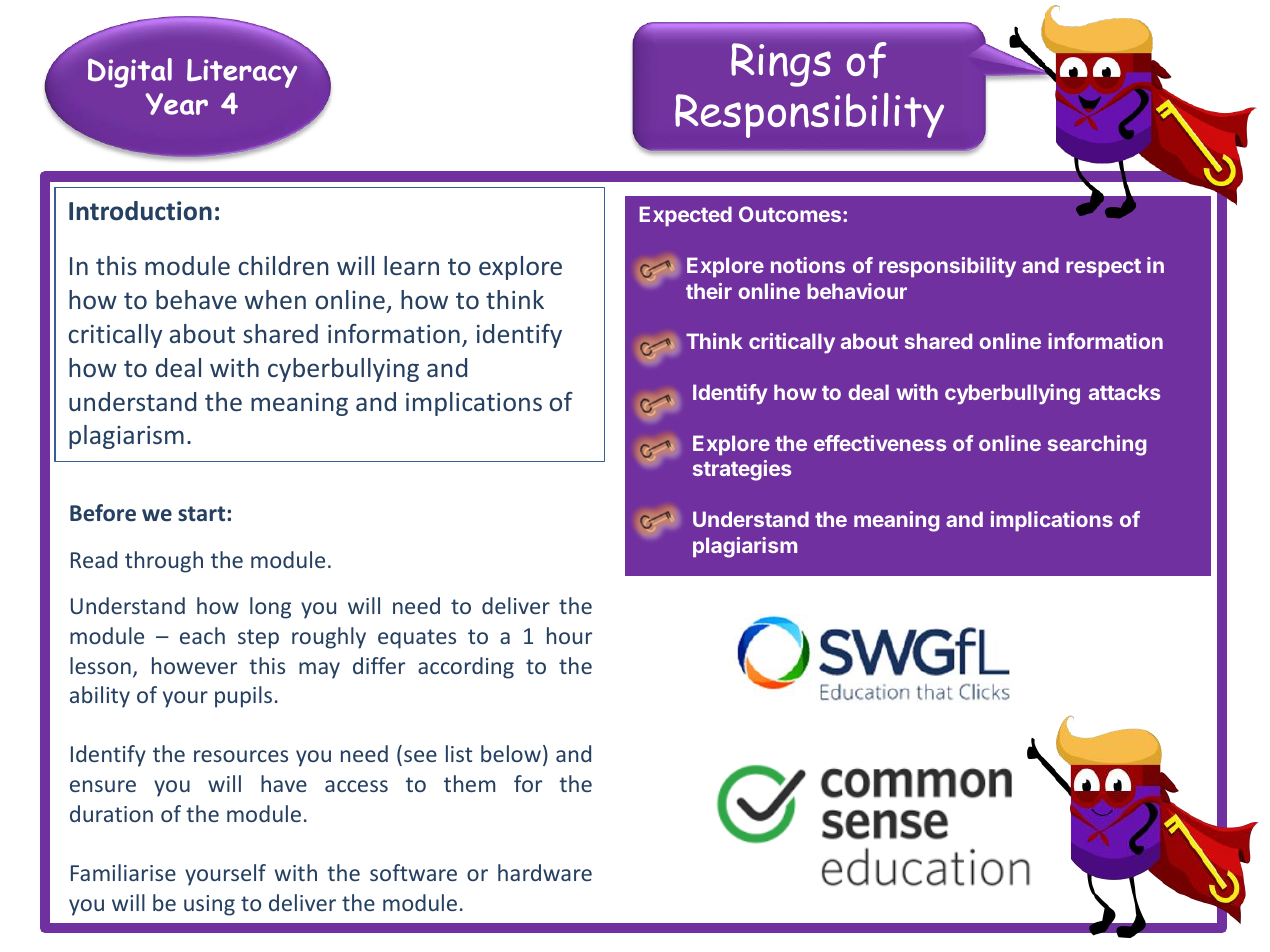 The width and height of the screenshot is (1270, 952). I want to click on Outcomes, so click(790, 214).
